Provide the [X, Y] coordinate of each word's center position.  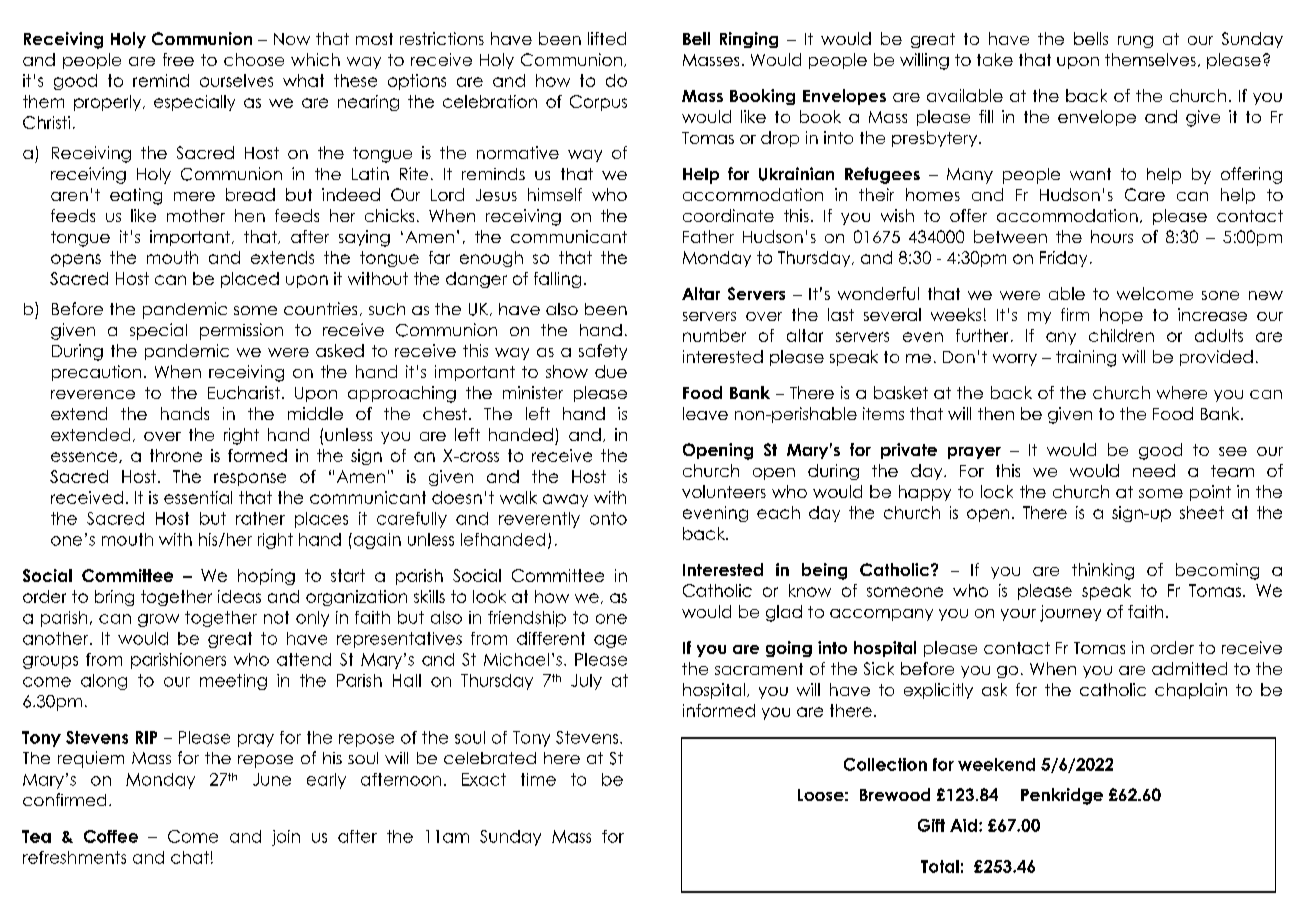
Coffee [111, 836]
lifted [607, 38]
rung [1135, 42]
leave [705, 413]
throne [176, 455]
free [178, 59]
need [1154, 470]
